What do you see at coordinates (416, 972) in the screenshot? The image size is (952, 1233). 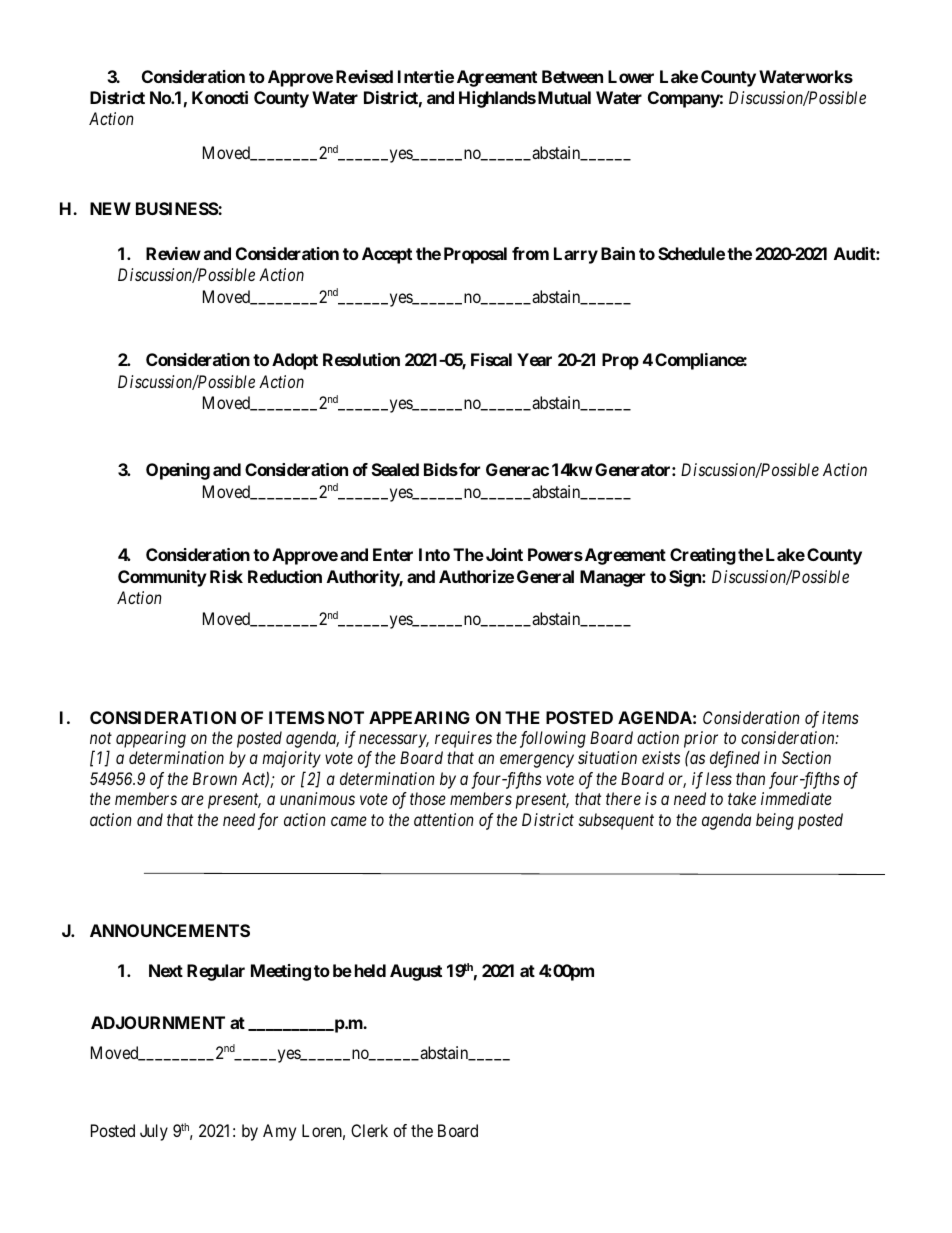 I see `August` at bounding box center [416, 972].
